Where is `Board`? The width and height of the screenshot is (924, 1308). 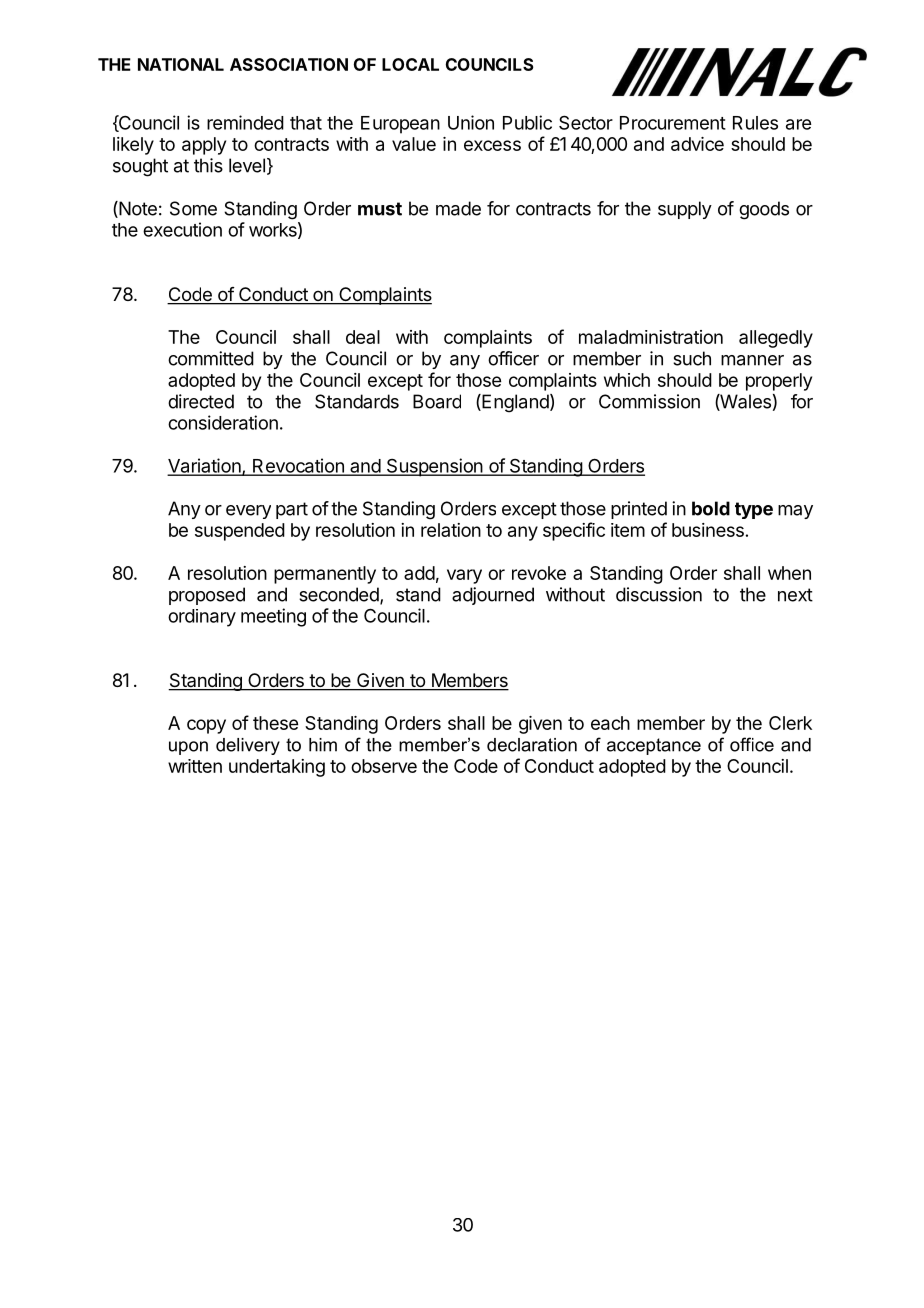
Board is located at coordinates (437, 401).
